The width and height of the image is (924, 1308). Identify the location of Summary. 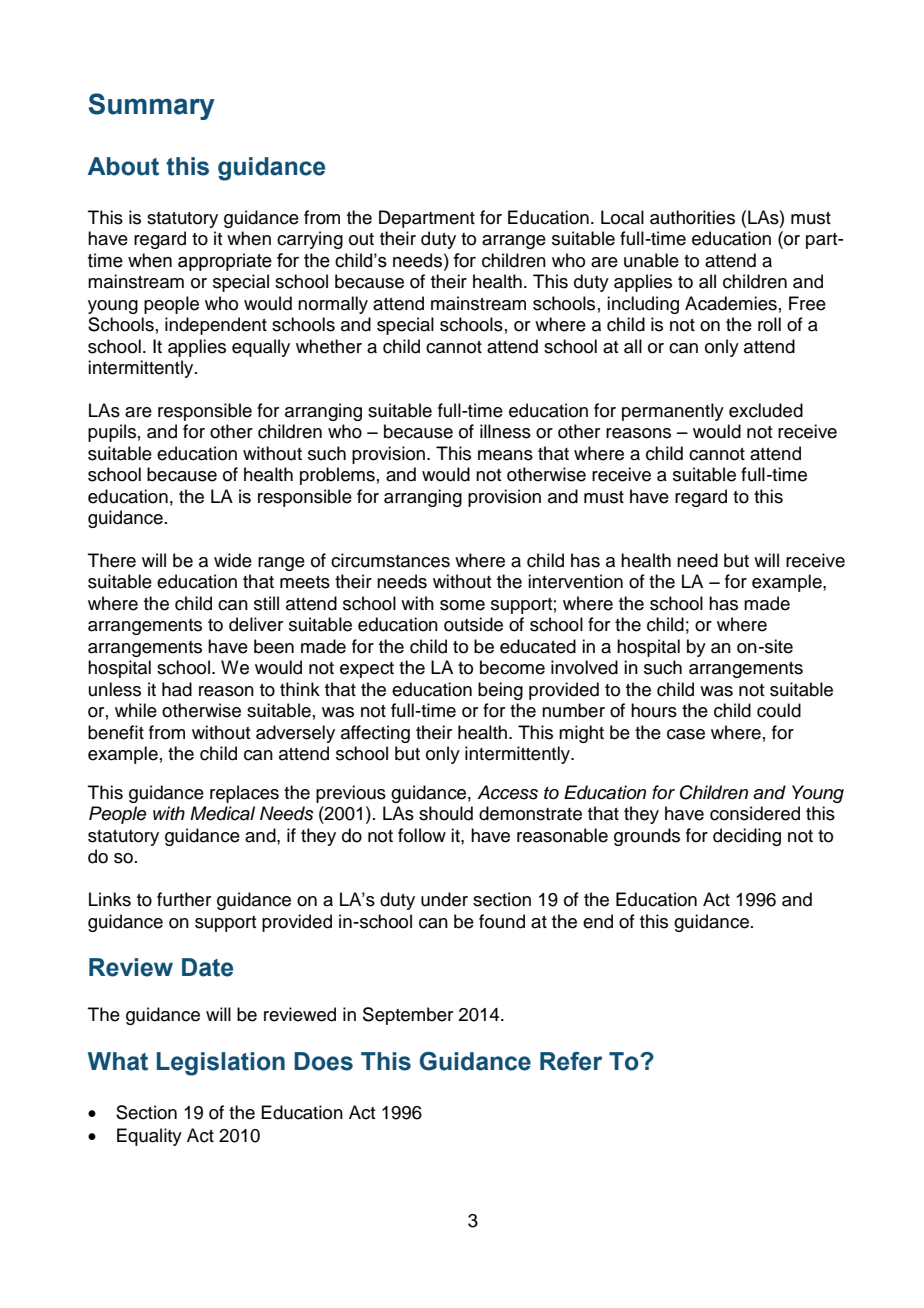
(152, 106).
